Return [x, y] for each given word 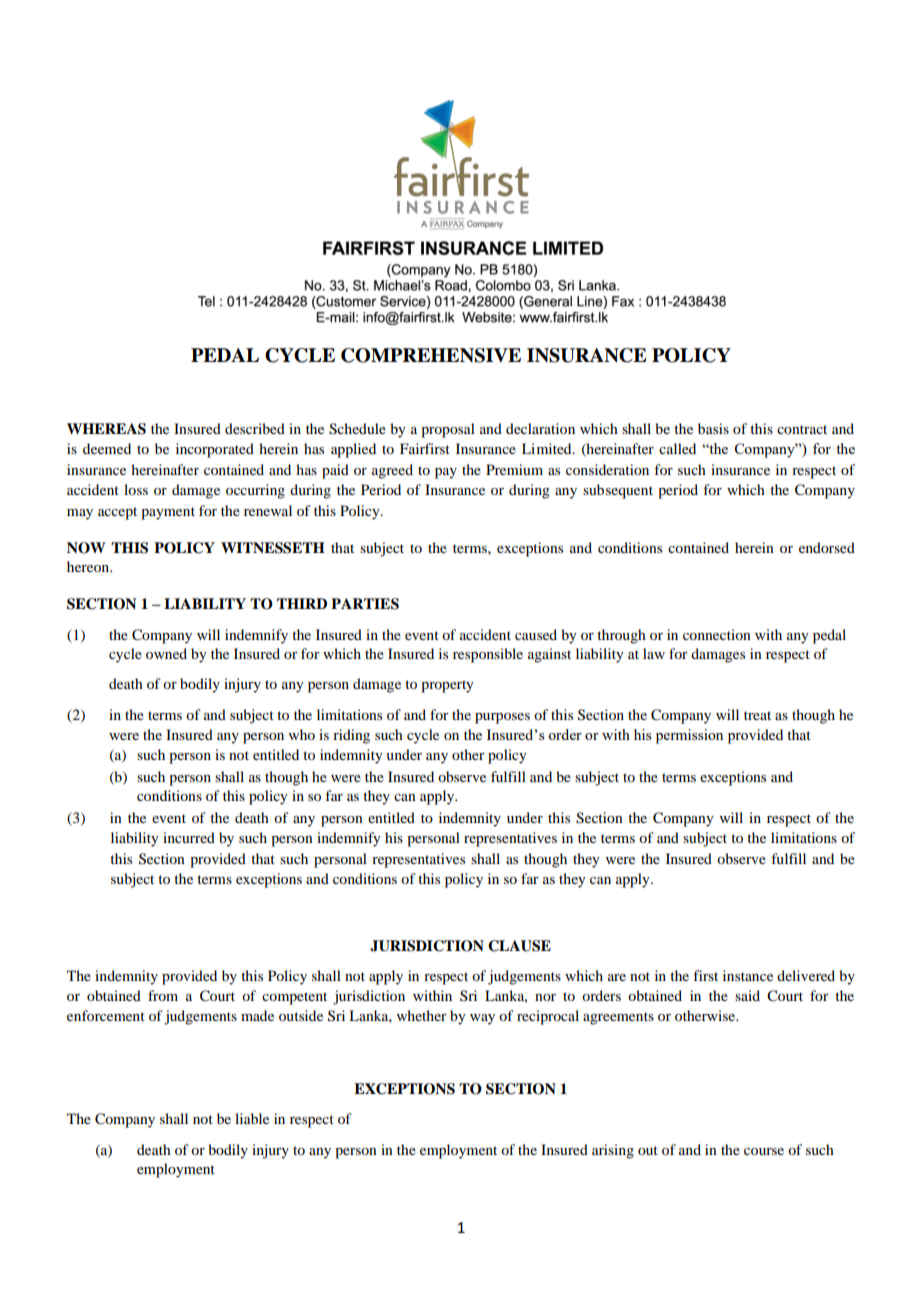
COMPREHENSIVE [431, 355]
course [764, 1151]
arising [613, 1151]
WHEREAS [106, 429]
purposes [502, 718]
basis [713, 428]
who [302, 734]
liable [252, 1118]
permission [689, 736]
